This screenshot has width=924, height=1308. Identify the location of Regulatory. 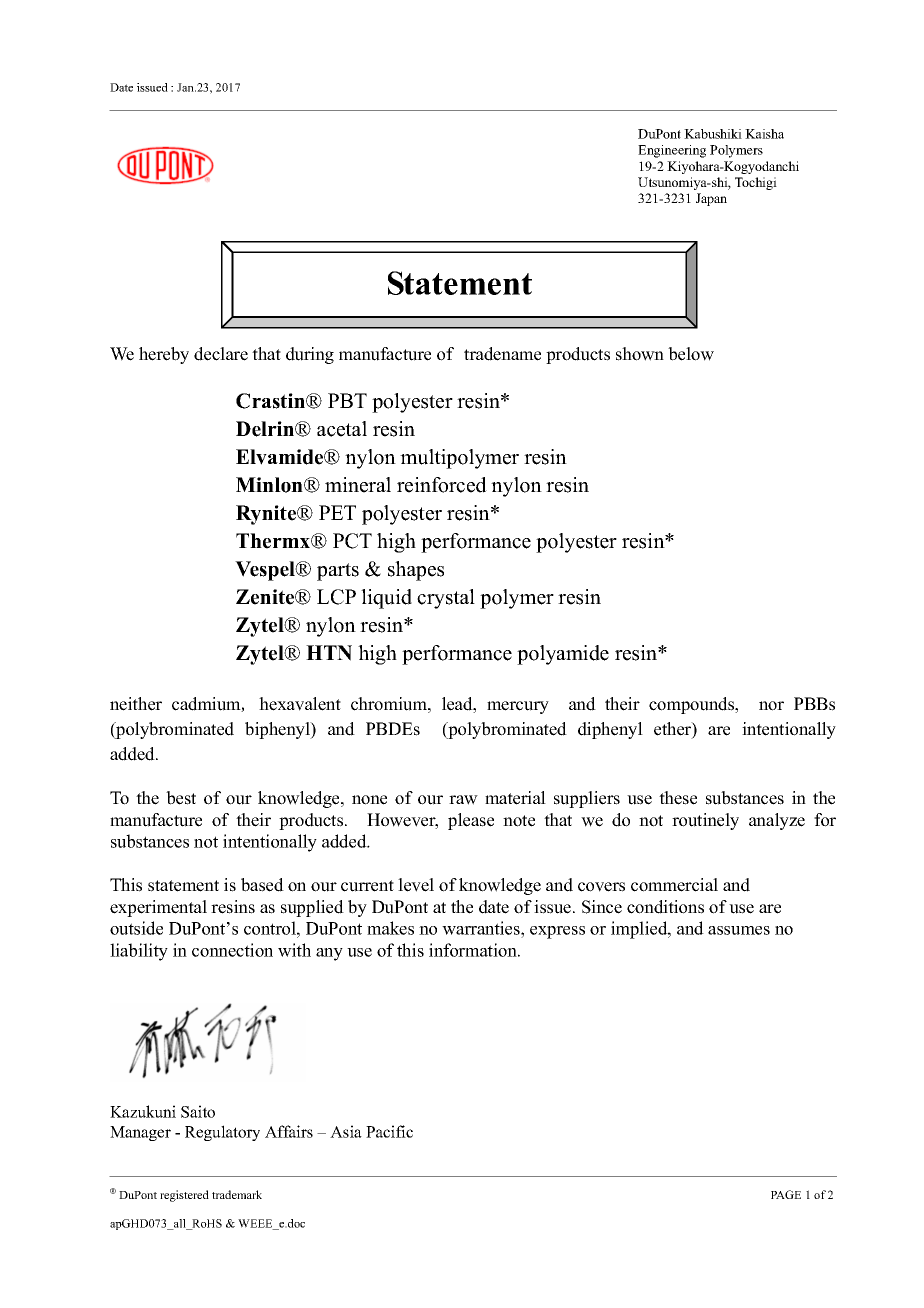
(222, 1133).
